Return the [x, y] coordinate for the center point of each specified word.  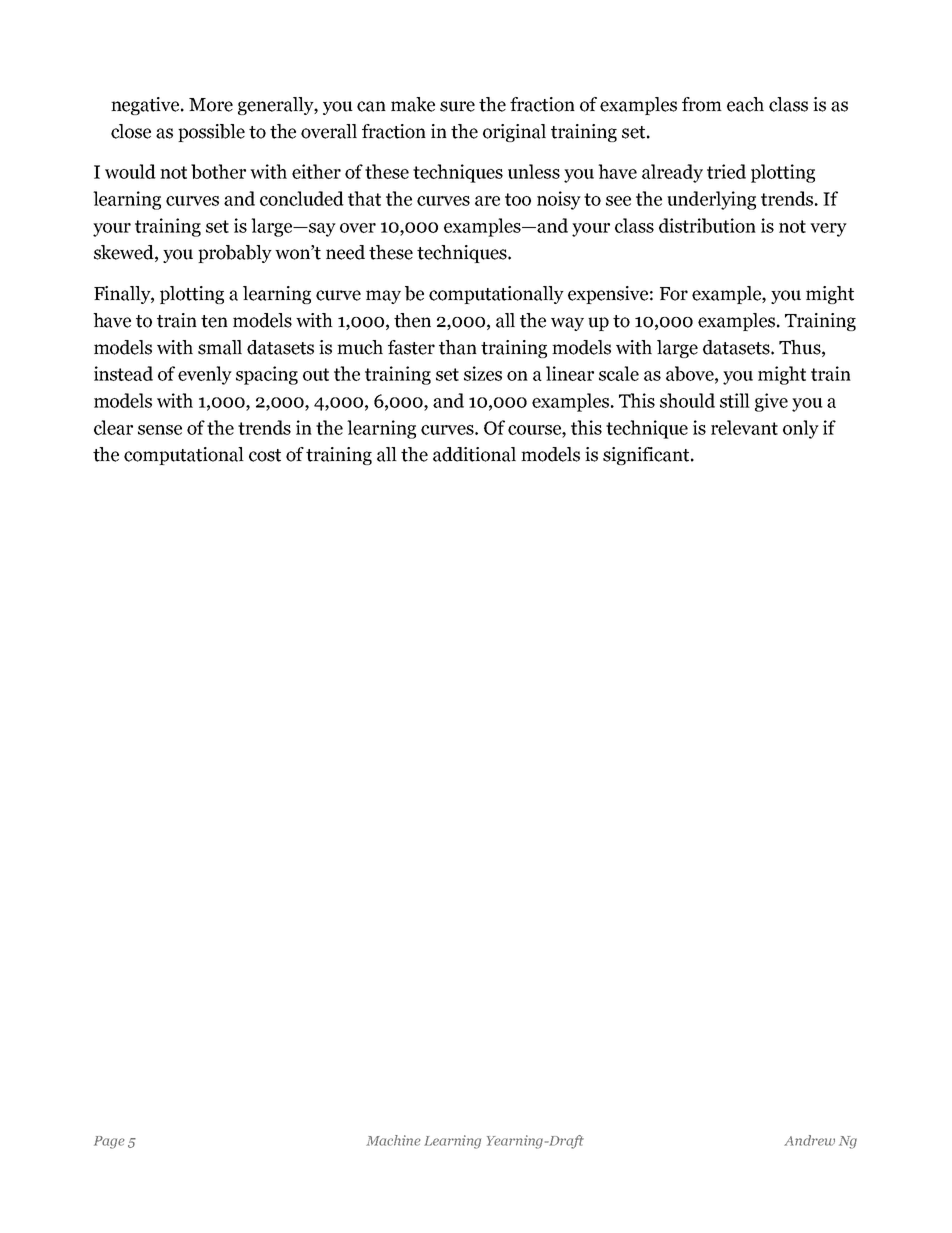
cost [265, 455]
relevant [744, 427]
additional [474, 454]
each [745, 104]
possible [211, 133]
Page [109, 1142]
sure [457, 106]
